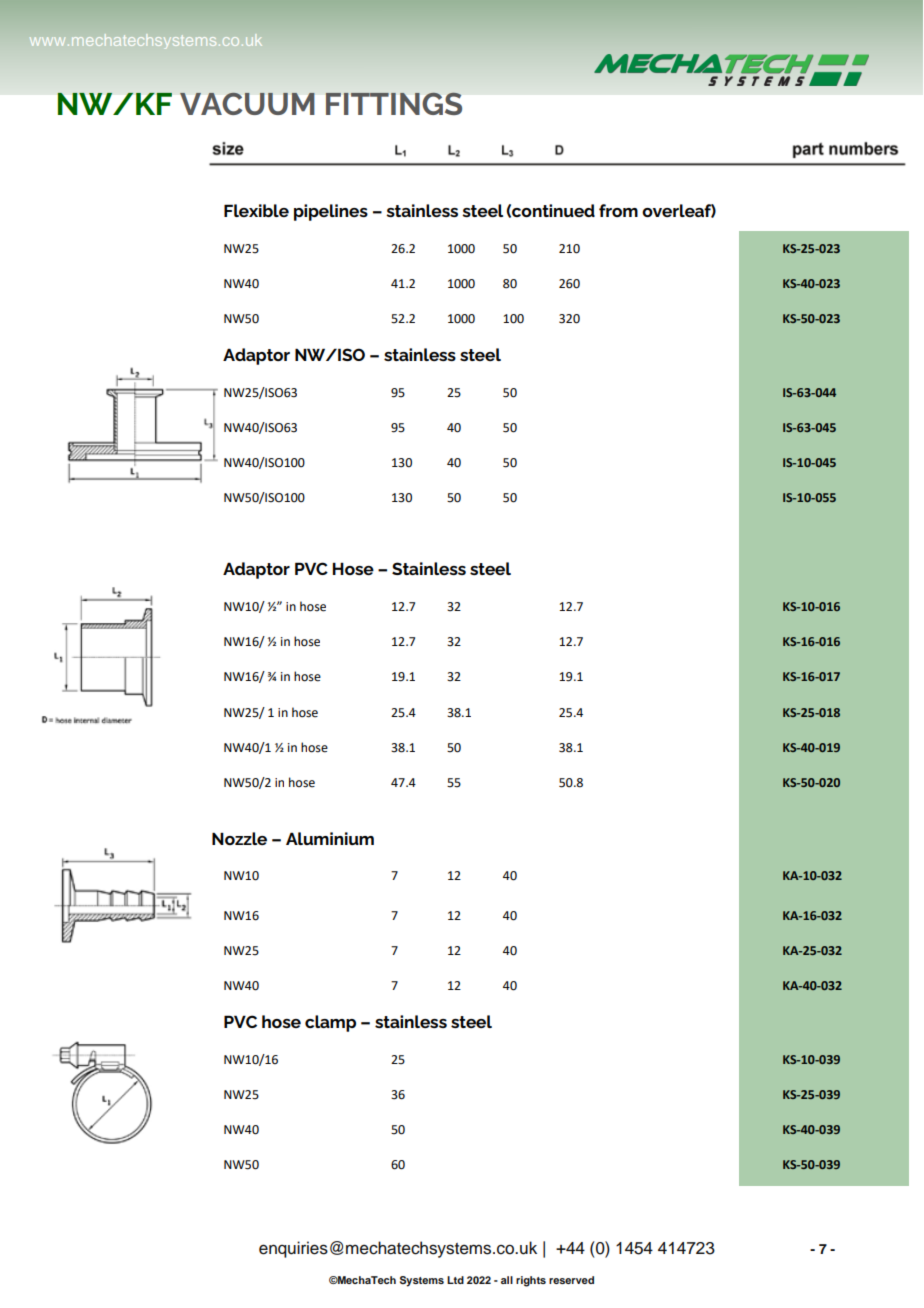 This screenshot has height=1308, width=924. What do you see at coordinates (571, 1280) in the screenshot?
I see `reserved` at bounding box center [571, 1280].
